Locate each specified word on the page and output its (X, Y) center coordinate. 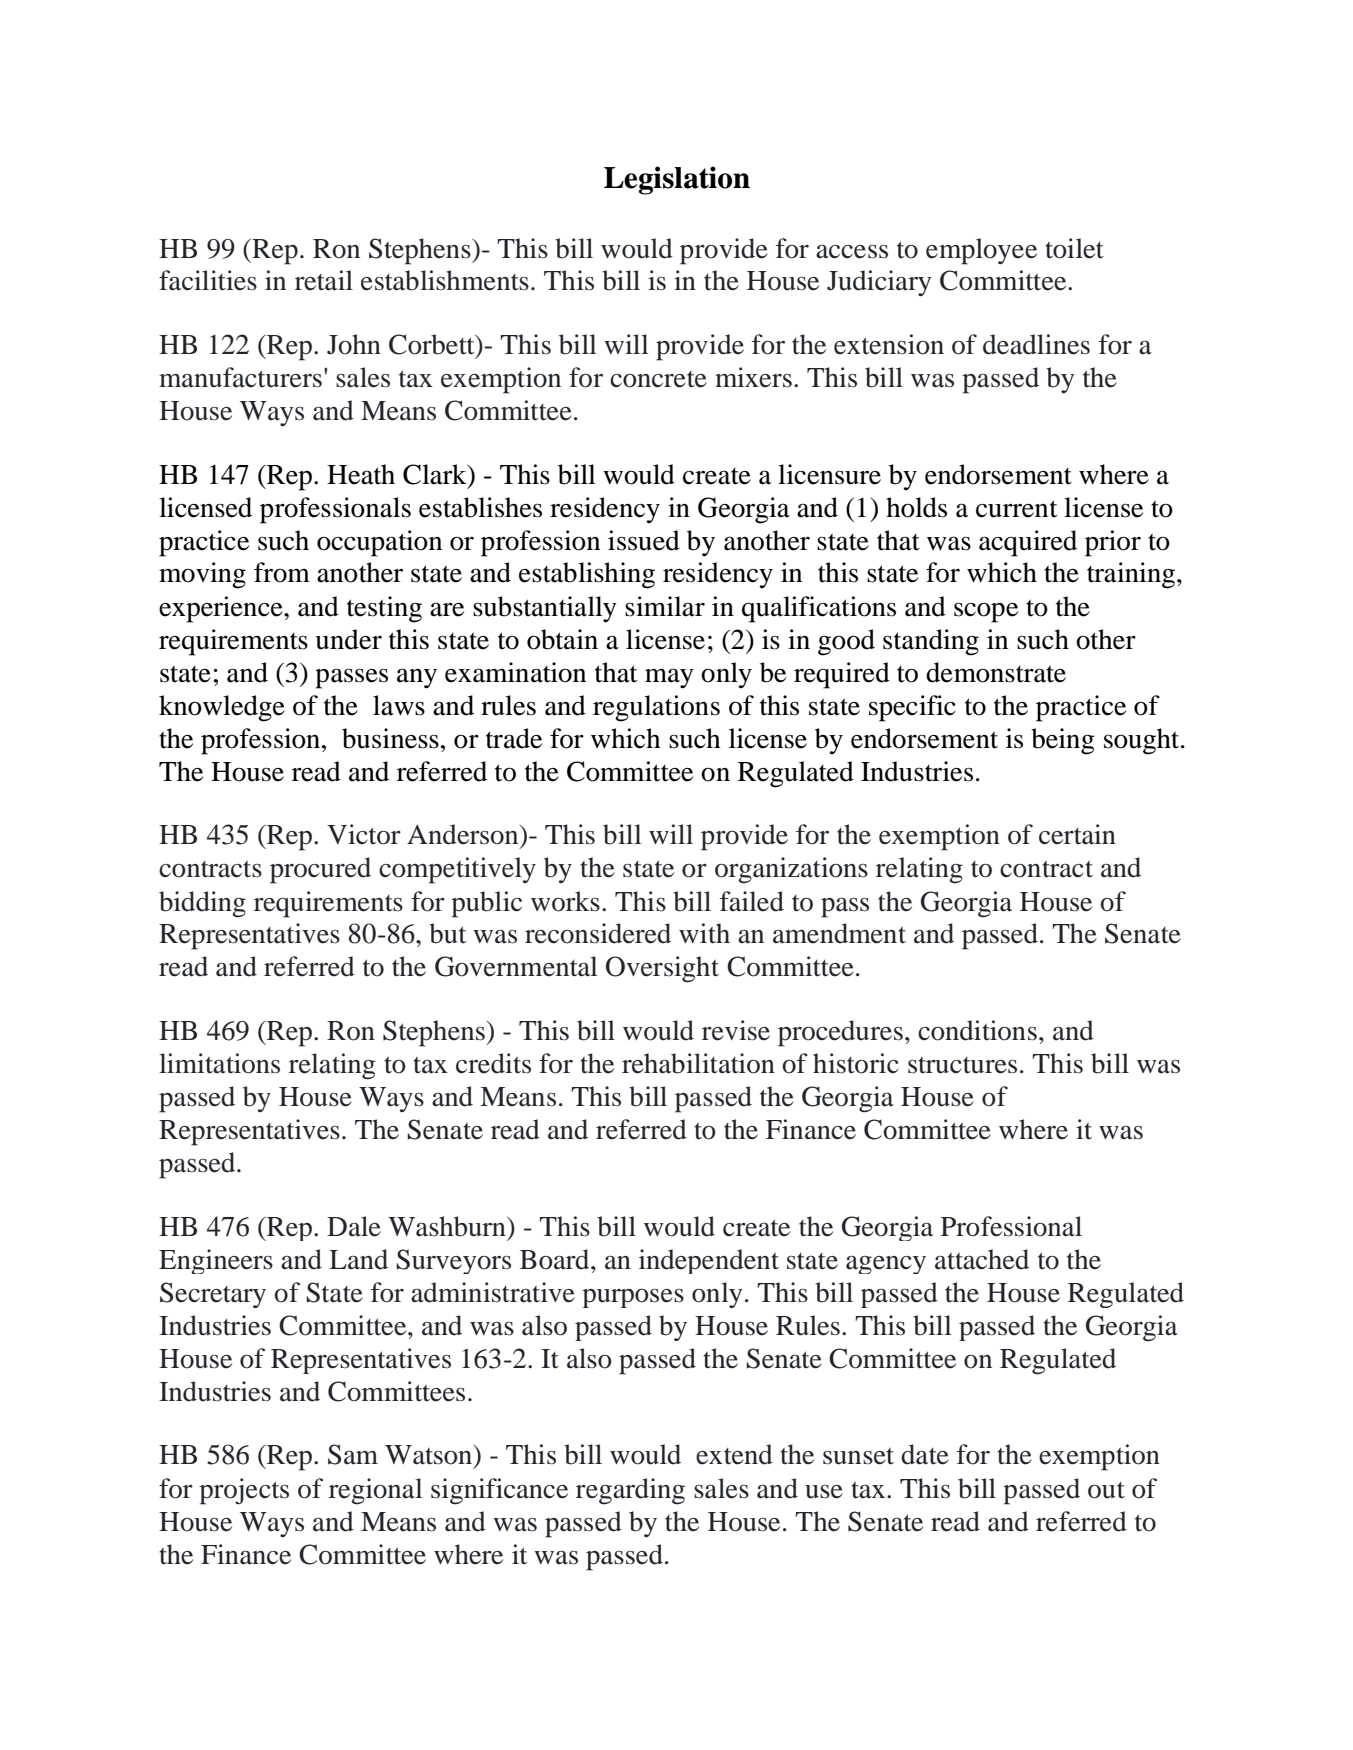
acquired (1028, 543)
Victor (364, 834)
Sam (353, 1454)
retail (324, 280)
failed (752, 901)
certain (1077, 834)
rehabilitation (698, 1063)
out (1106, 1490)
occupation (379, 543)
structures (962, 1065)
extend (734, 1454)
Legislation (677, 180)
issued (644, 540)
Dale (354, 1226)
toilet (1074, 248)
